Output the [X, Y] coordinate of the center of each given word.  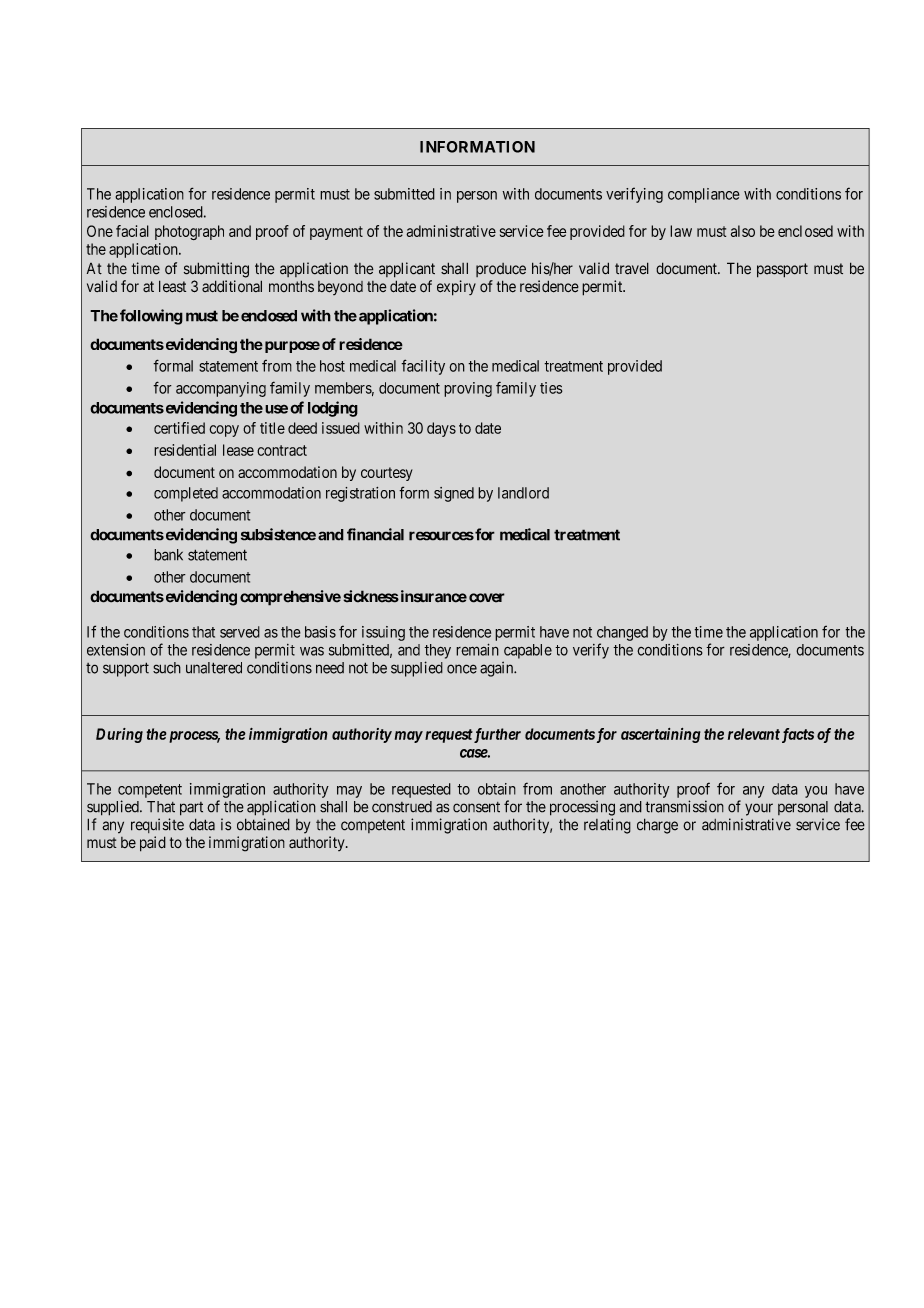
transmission [684, 806]
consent [476, 807]
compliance [704, 195]
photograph [189, 232]
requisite [157, 825]
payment [336, 233]
